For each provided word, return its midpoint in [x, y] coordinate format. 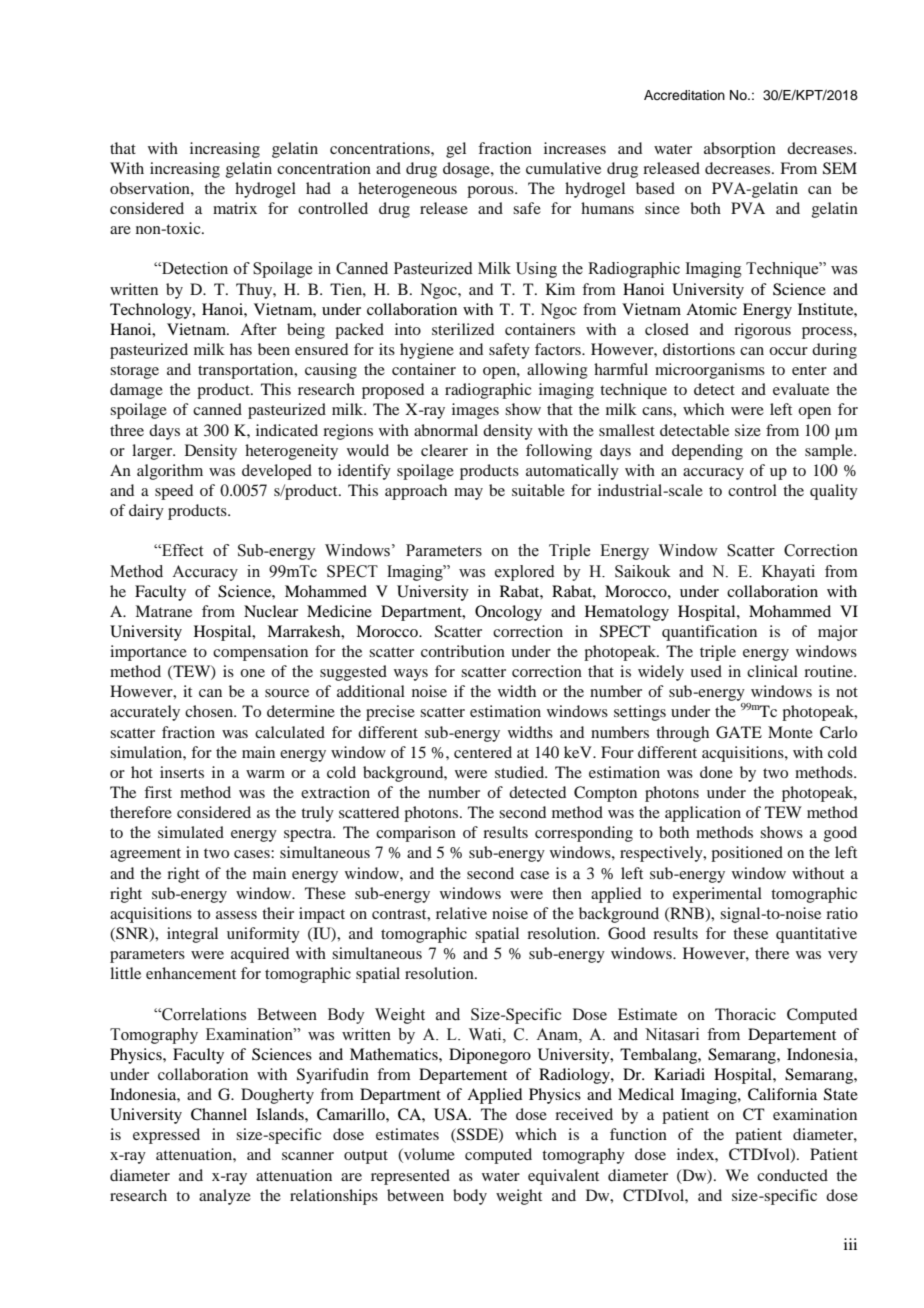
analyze [225, 1197]
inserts [182, 772]
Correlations [203, 1014]
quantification [709, 633]
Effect [181, 550]
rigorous [762, 331]
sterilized [463, 329]
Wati [486, 1034]
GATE [739, 732]
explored [525, 573]
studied [521, 772]
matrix [235, 208]
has [241, 349]
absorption [740, 150]
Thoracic [745, 1014]
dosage [467, 170]
